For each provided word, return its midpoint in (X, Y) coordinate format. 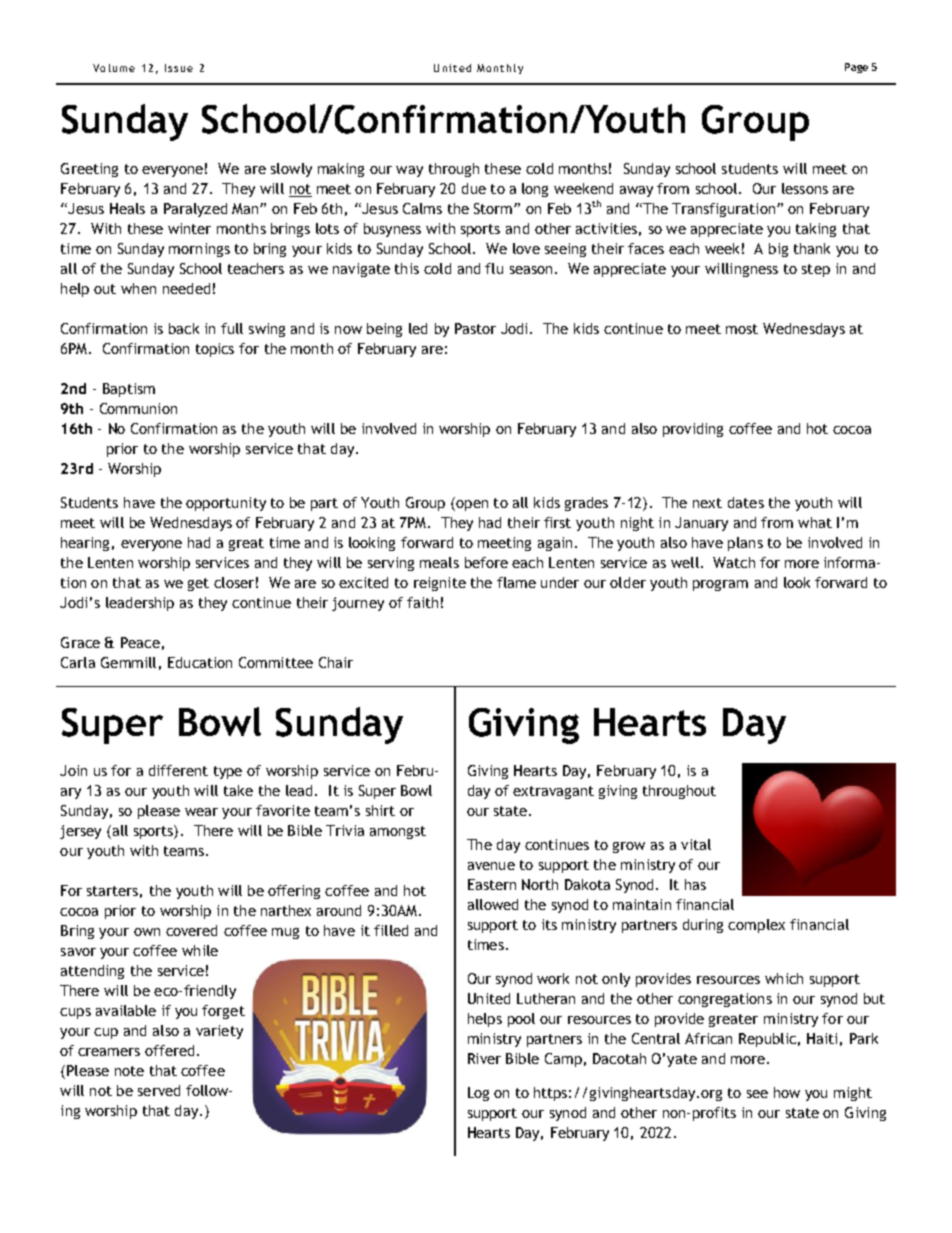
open (471, 504)
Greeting (89, 170)
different (178, 770)
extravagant (553, 792)
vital (696, 844)
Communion (138, 408)
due (474, 188)
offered (169, 1050)
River (484, 1058)
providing (693, 430)
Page (856, 68)
